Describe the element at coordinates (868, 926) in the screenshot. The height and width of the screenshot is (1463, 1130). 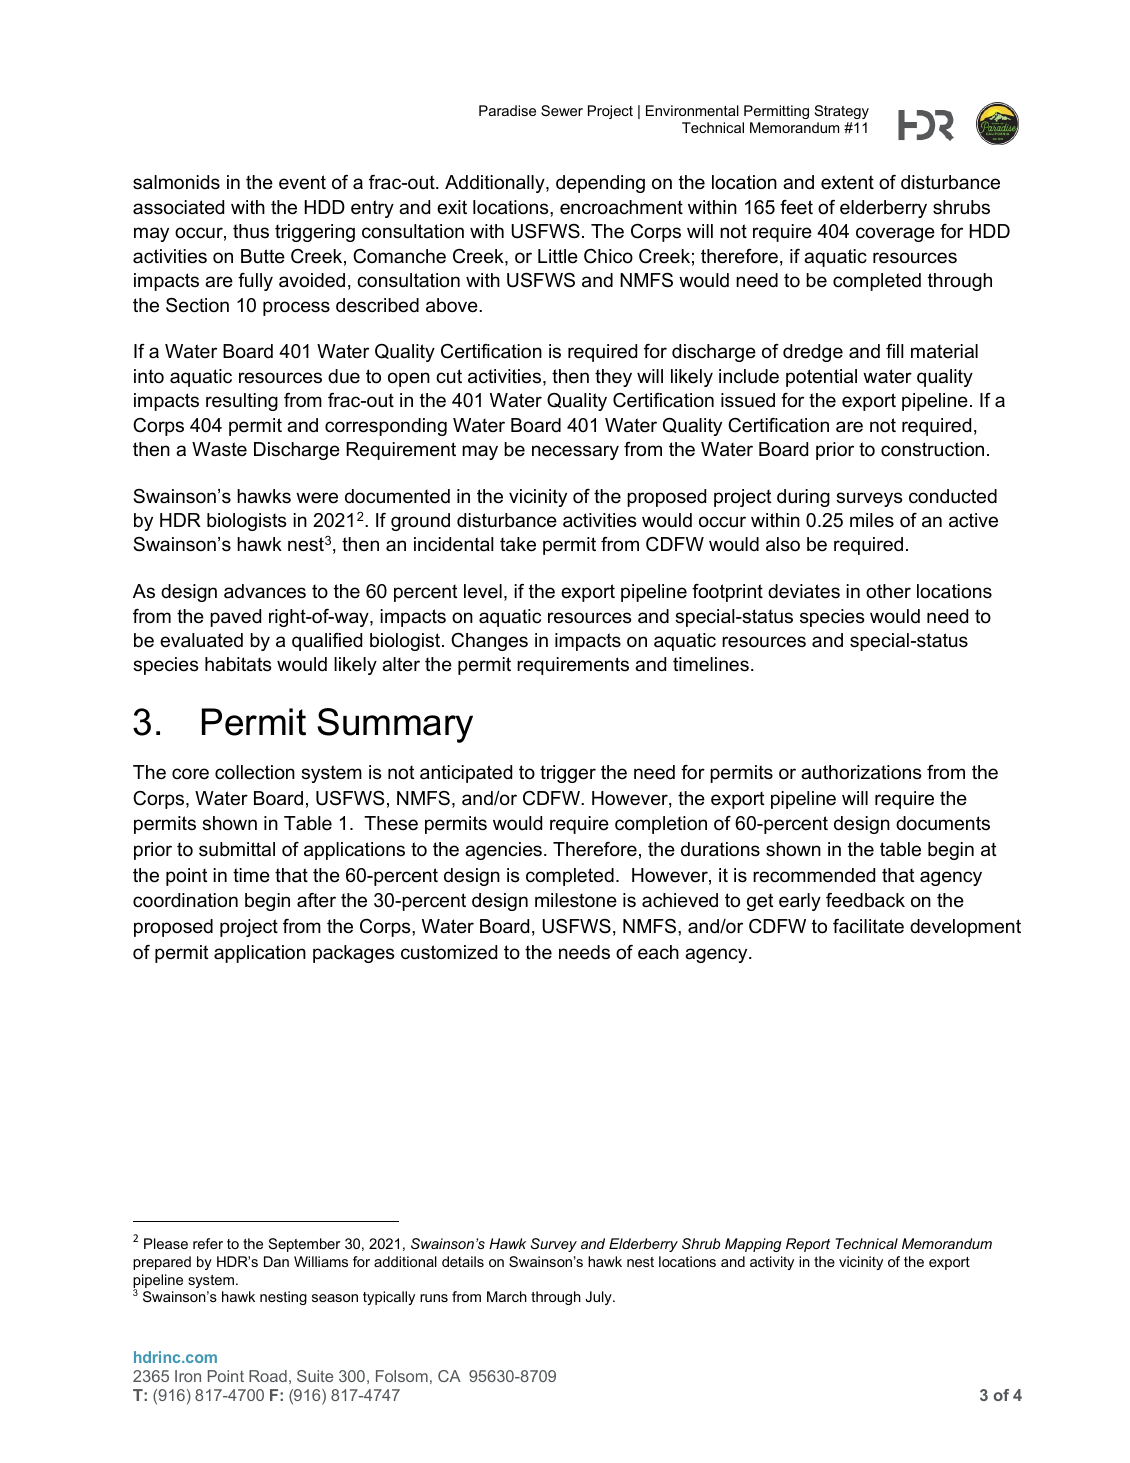
I see `facilitate` at that location.
